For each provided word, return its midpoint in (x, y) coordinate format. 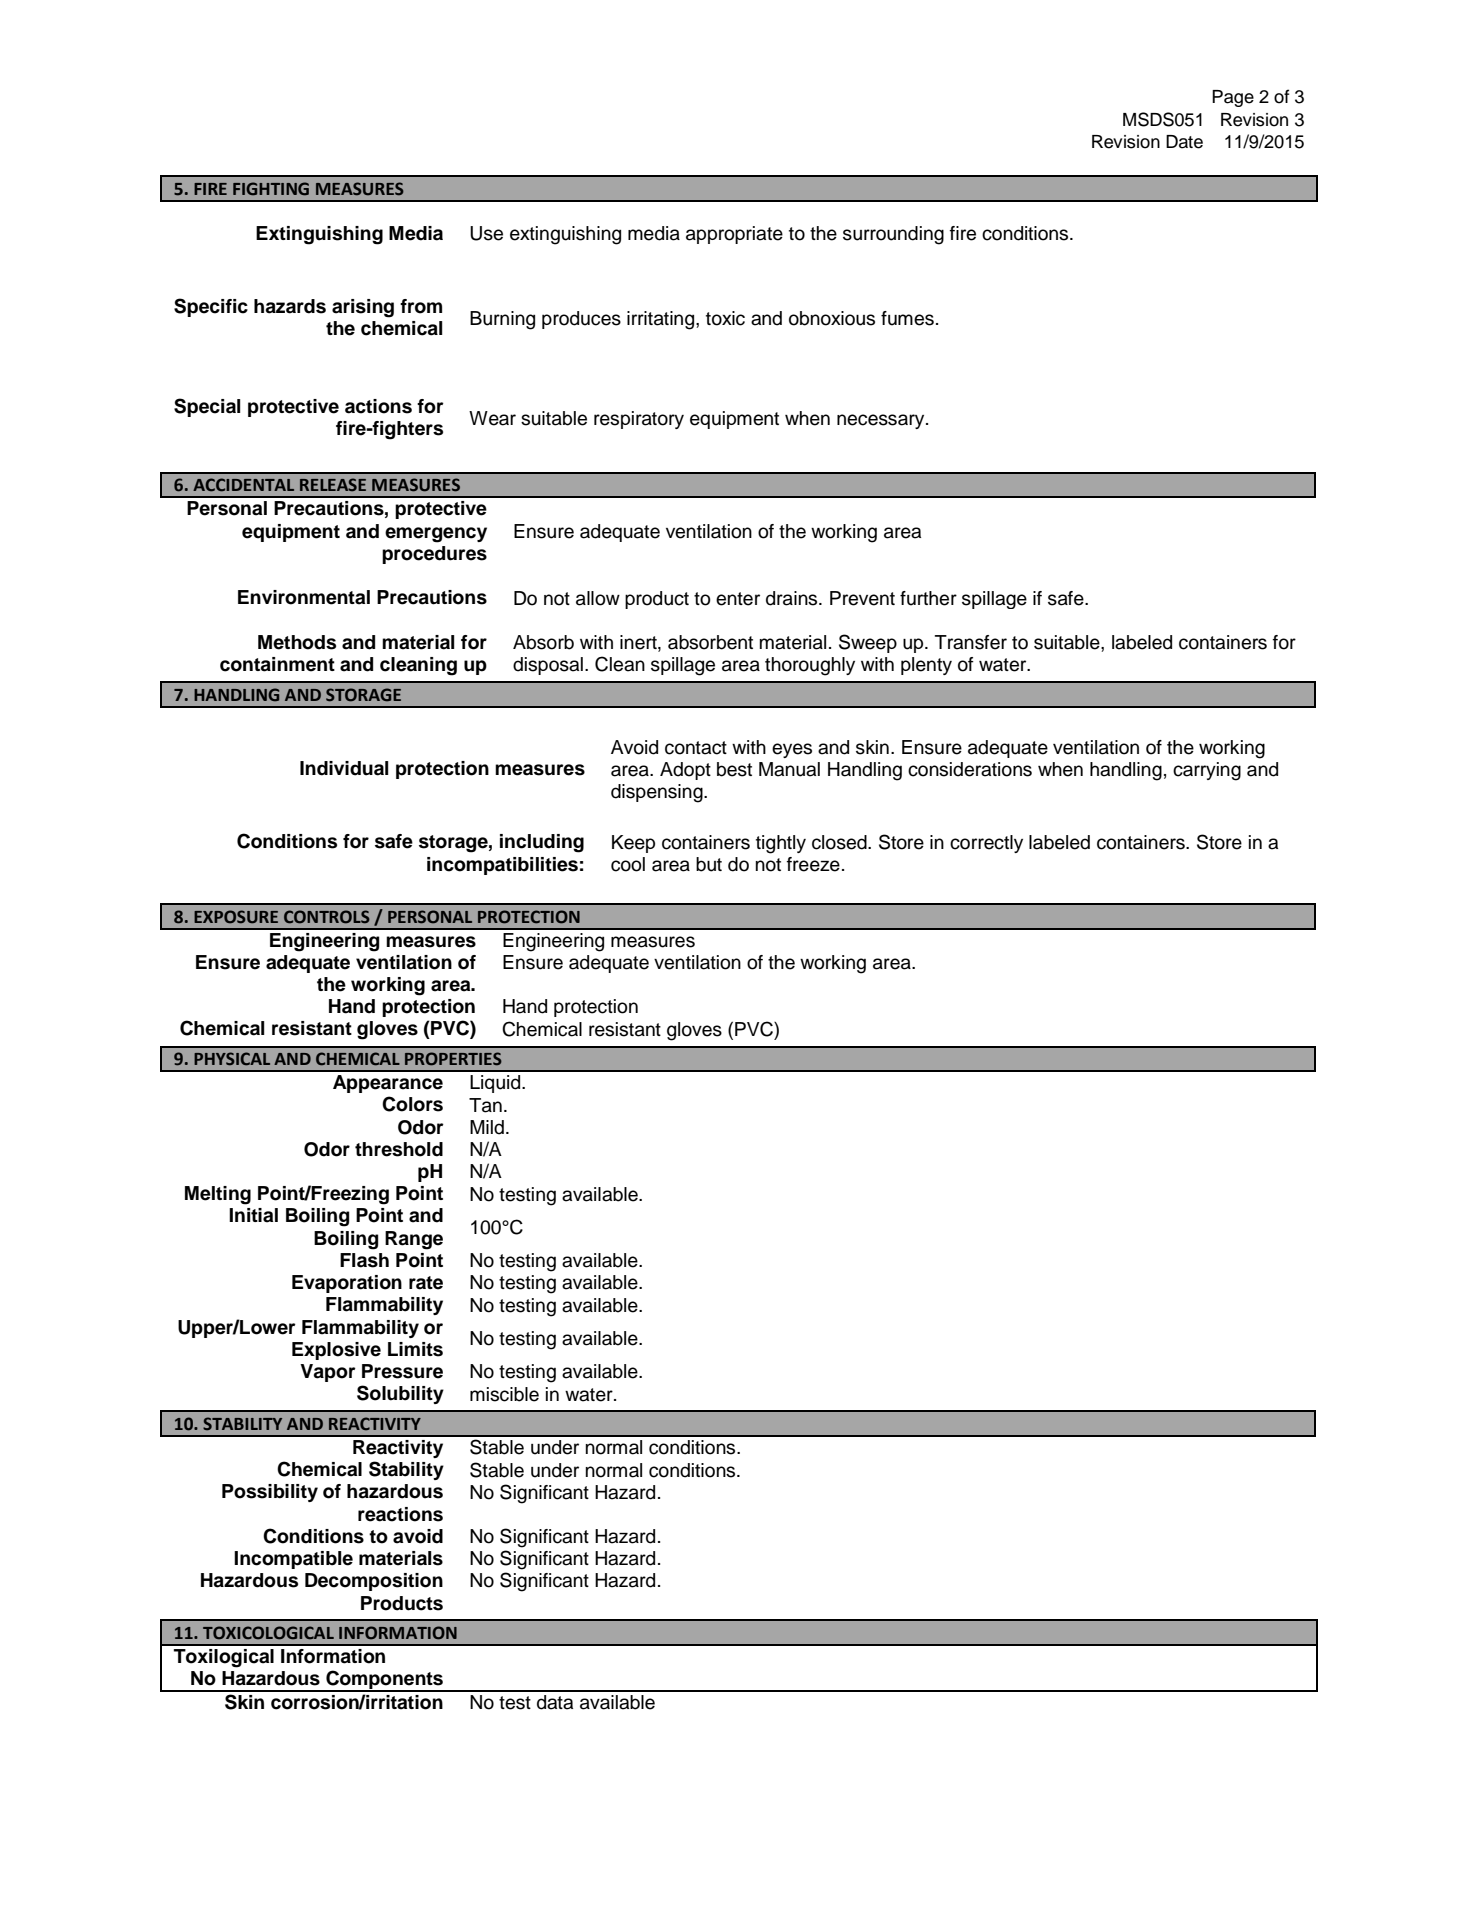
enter (738, 599)
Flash (364, 1260)
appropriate (734, 235)
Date (1184, 142)
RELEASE (333, 485)
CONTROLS (327, 917)
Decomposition (374, 1582)
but (709, 864)
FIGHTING (271, 189)
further (928, 598)
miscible (504, 1394)
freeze (813, 864)
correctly (986, 844)
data (555, 1702)
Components (384, 1681)
